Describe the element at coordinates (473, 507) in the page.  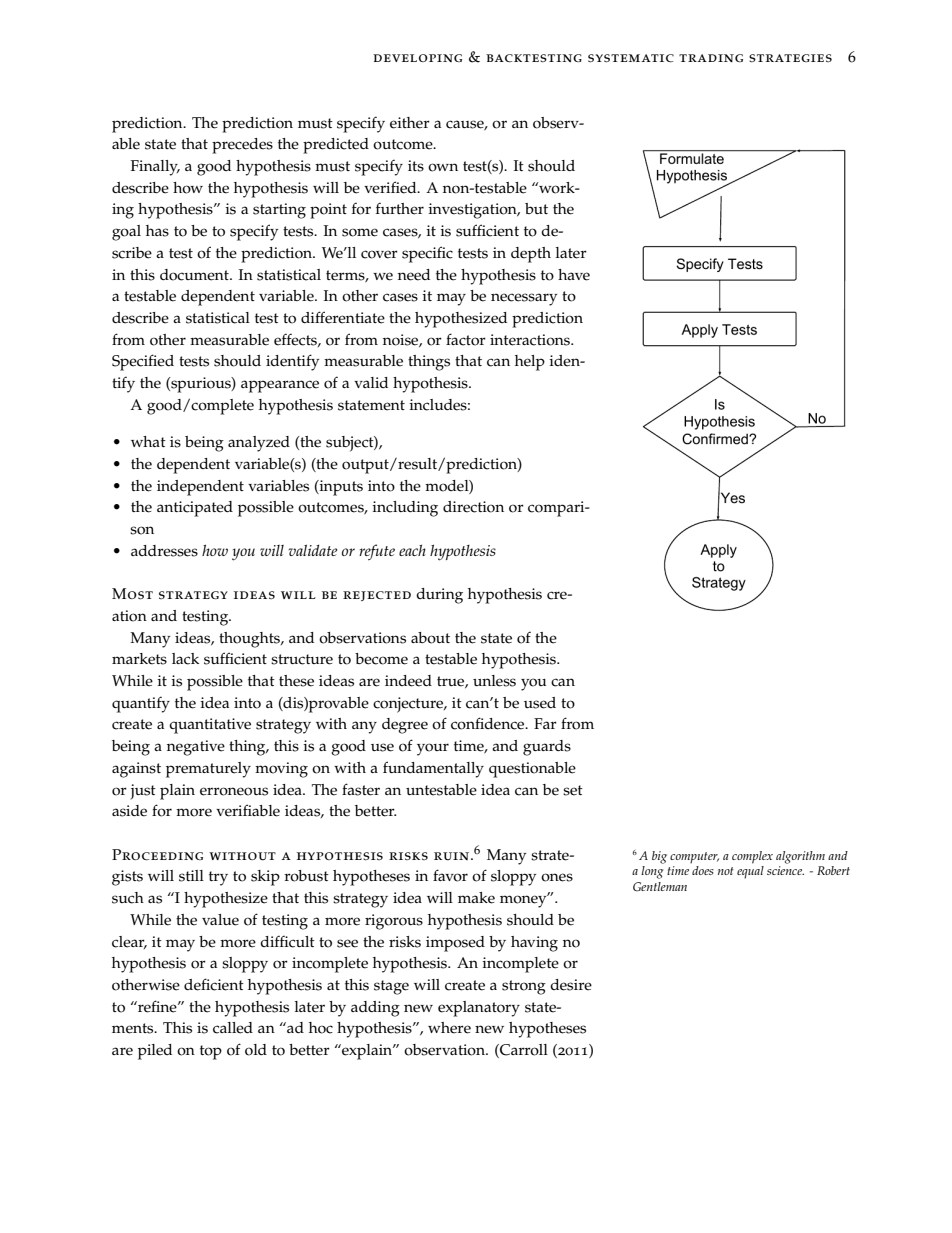
I see `direction` at that location.
